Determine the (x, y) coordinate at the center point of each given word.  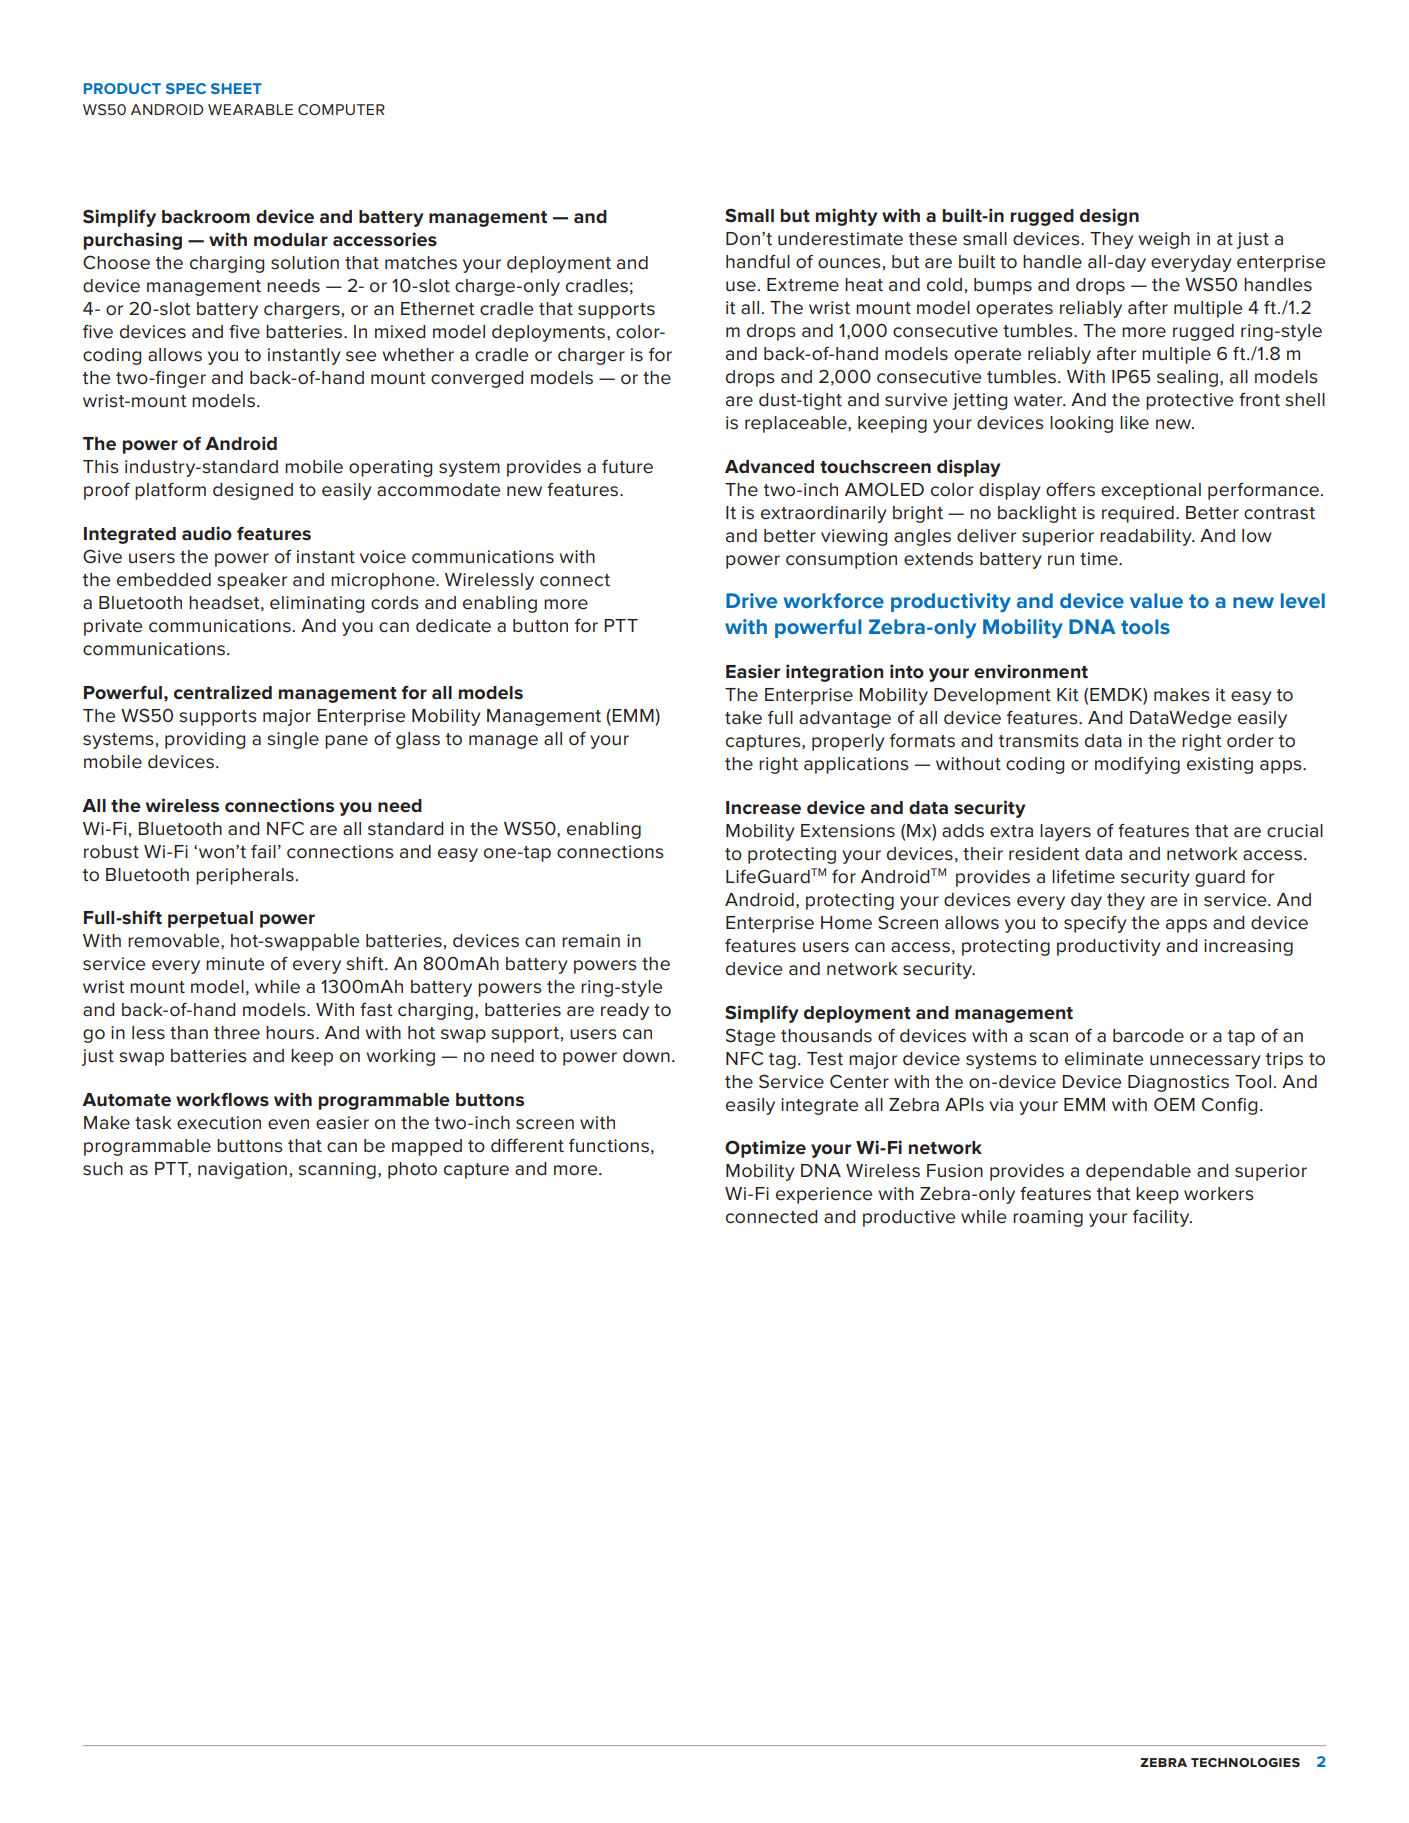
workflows (222, 1099)
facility (1162, 1218)
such (103, 1169)
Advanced (769, 467)
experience (824, 1195)
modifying (1137, 765)
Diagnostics (1178, 1083)
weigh (1164, 240)
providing (205, 740)
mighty (847, 217)
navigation (242, 1170)
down (646, 1056)
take (743, 718)
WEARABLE (250, 109)
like (1134, 423)
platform (170, 491)
